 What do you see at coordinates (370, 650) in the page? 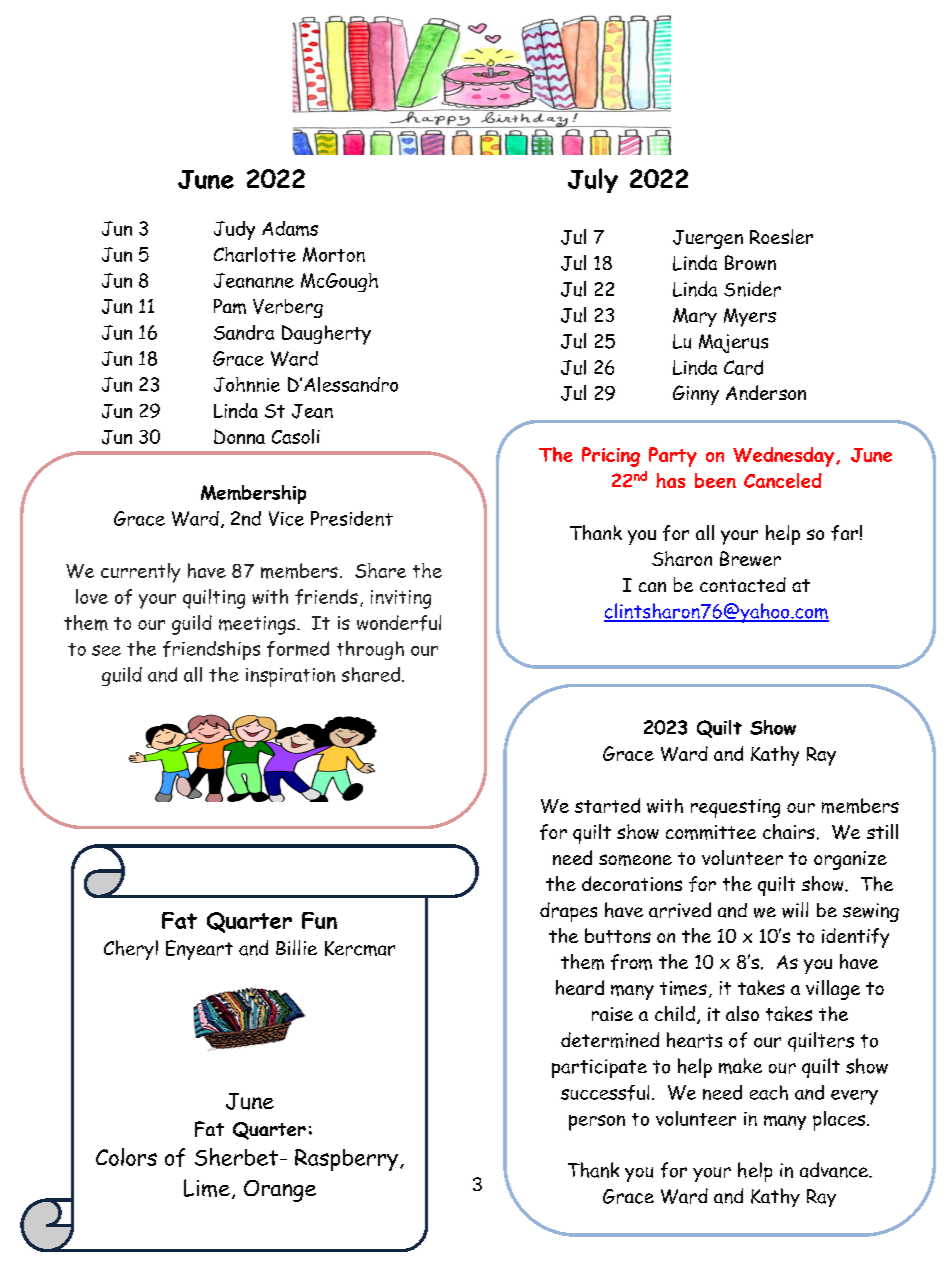
I see `through` at bounding box center [370, 650].
